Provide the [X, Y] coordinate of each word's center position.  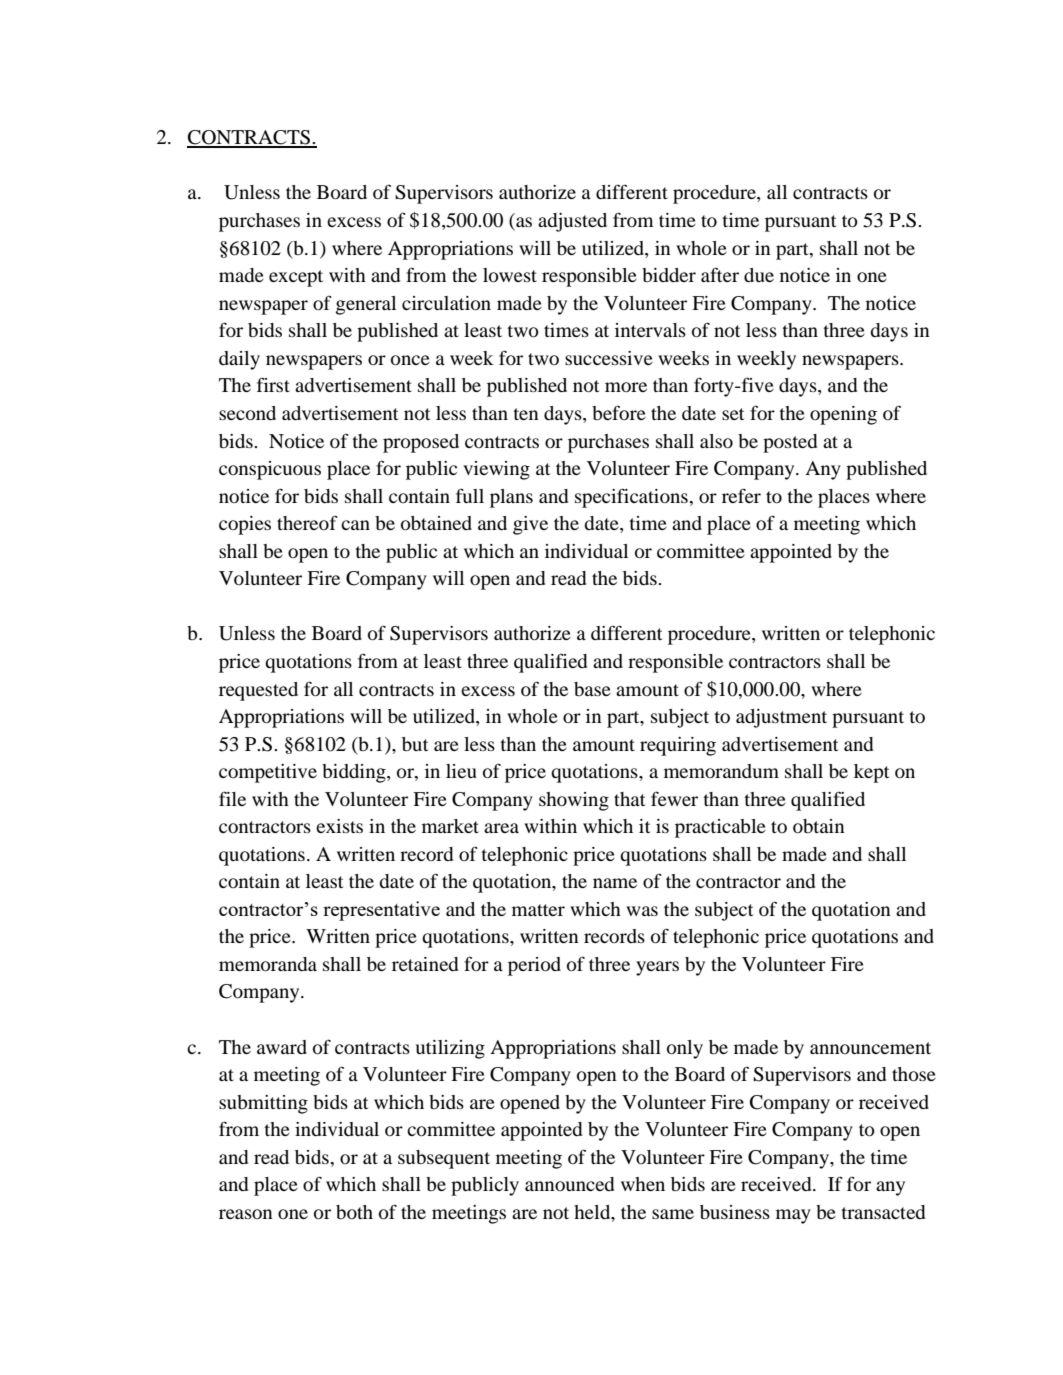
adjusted [572, 222]
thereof [307, 522]
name [615, 883]
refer [741, 495]
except [296, 278]
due [759, 275]
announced [569, 1184]
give [530, 525]
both [354, 1212]
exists [339, 826]
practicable [720, 828]
